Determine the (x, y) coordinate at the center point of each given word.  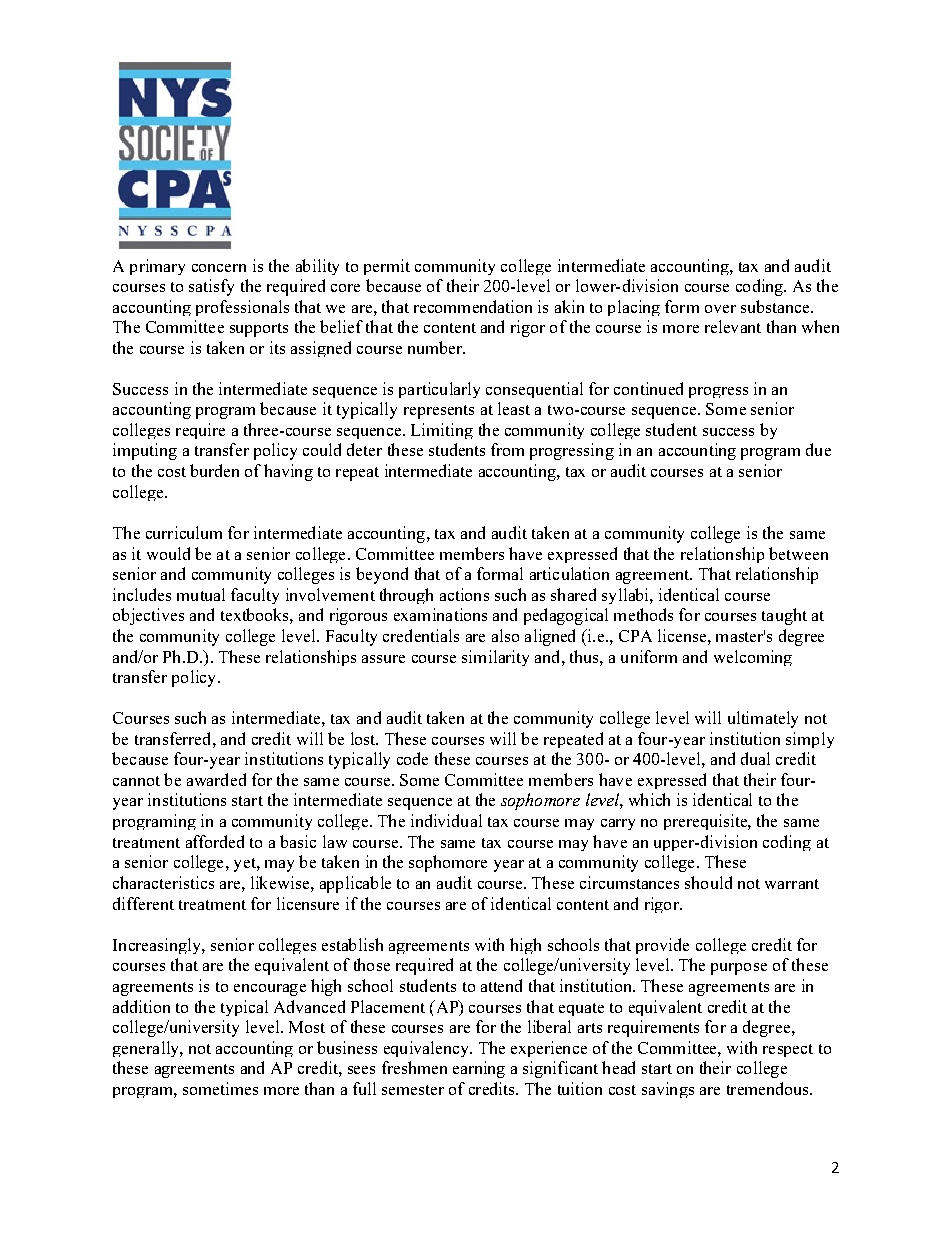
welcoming (753, 658)
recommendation (473, 306)
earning (479, 1069)
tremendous (769, 1088)
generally (147, 1049)
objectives (148, 616)
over (720, 309)
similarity (495, 658)
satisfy (211, 287)
